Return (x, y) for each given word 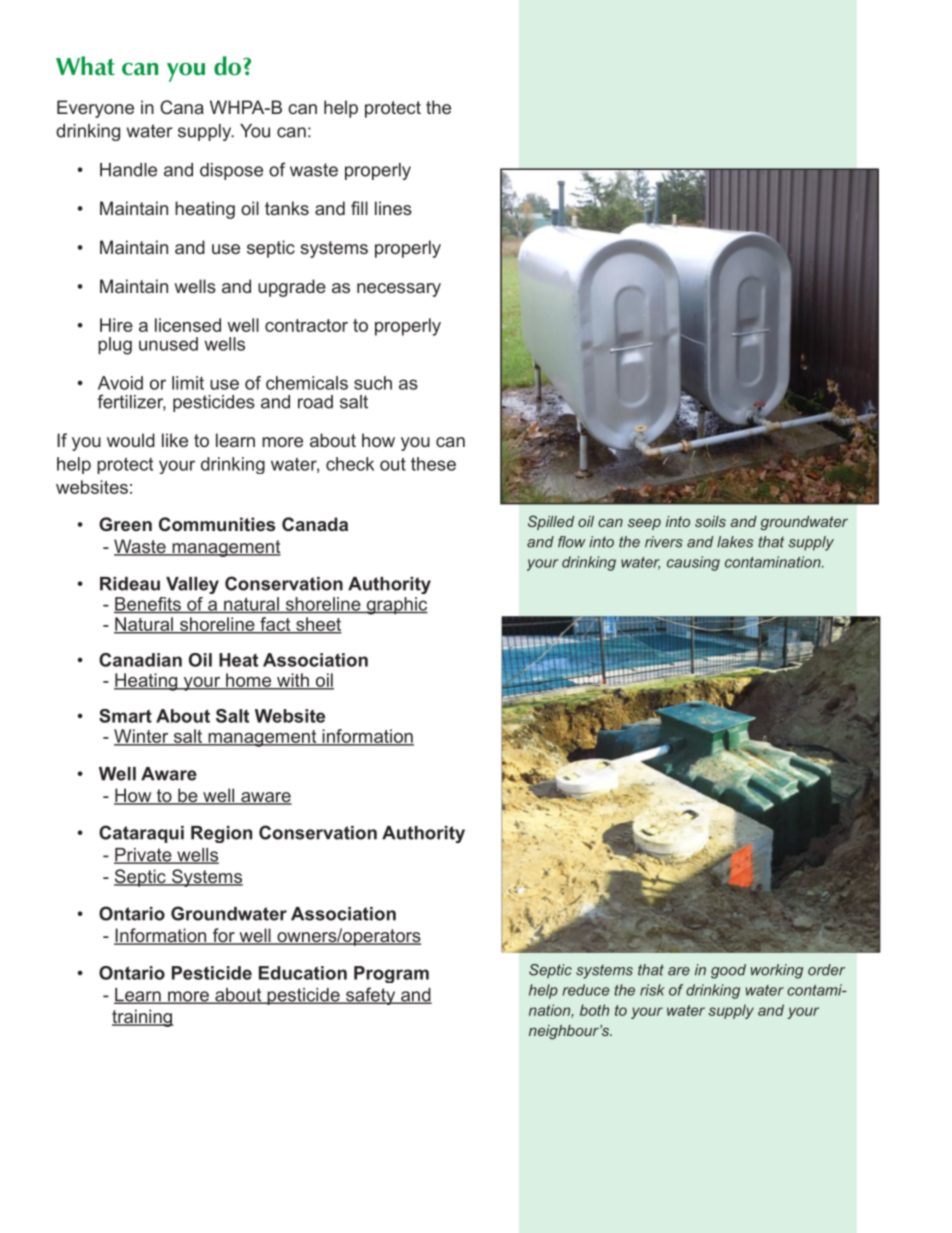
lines (393, 208)
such (373, 383)
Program (391, 974)
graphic (396, 606)
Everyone (95, 109)
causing (693, 563)
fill (359, 208)
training (142, 1018)
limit (188, 383)
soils (710, 521)
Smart (125, 716)
